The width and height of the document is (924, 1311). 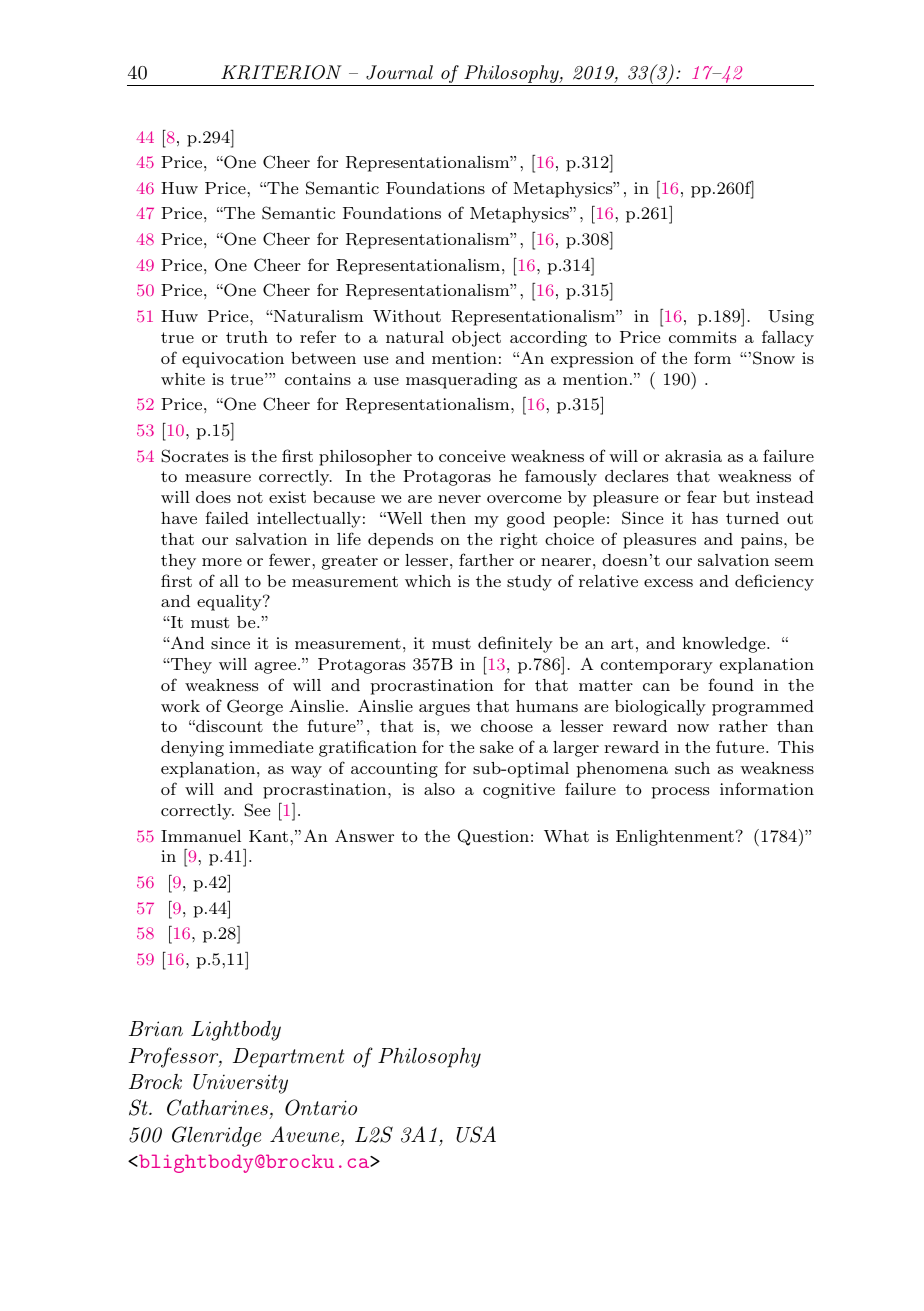 I want to click on equality, so click(x=230, y=603).
